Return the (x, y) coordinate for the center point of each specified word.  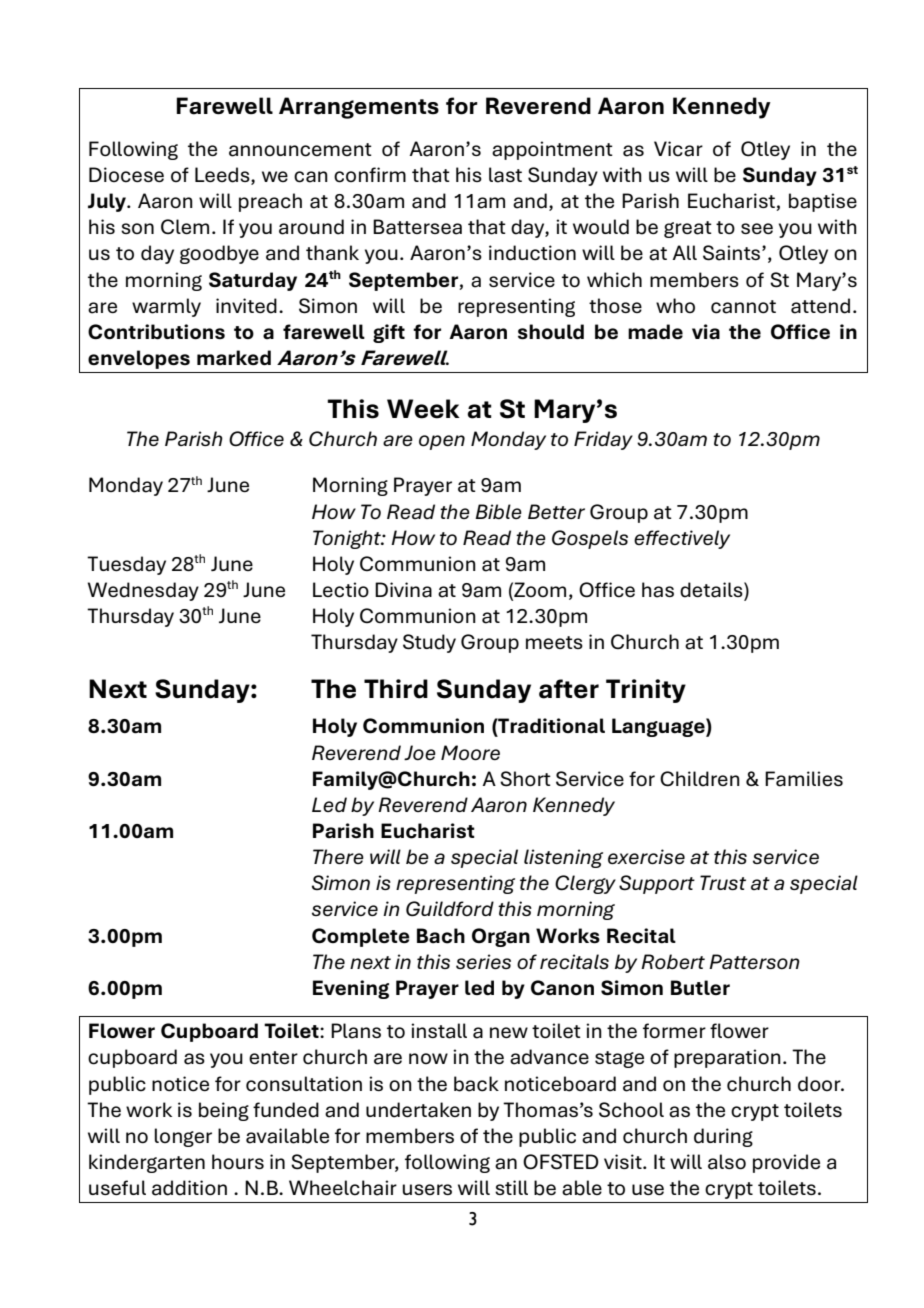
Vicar (678, 149)
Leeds (223, 176)
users (427, 1189)
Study (429, 643)
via (706, 332)
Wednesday (143, 591)
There (338, 856)
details (712, 591)
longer (183, 1137)
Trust (723, 882)
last (505, 175)
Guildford (450, 908)
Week (423, 409)
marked (234, 358)
